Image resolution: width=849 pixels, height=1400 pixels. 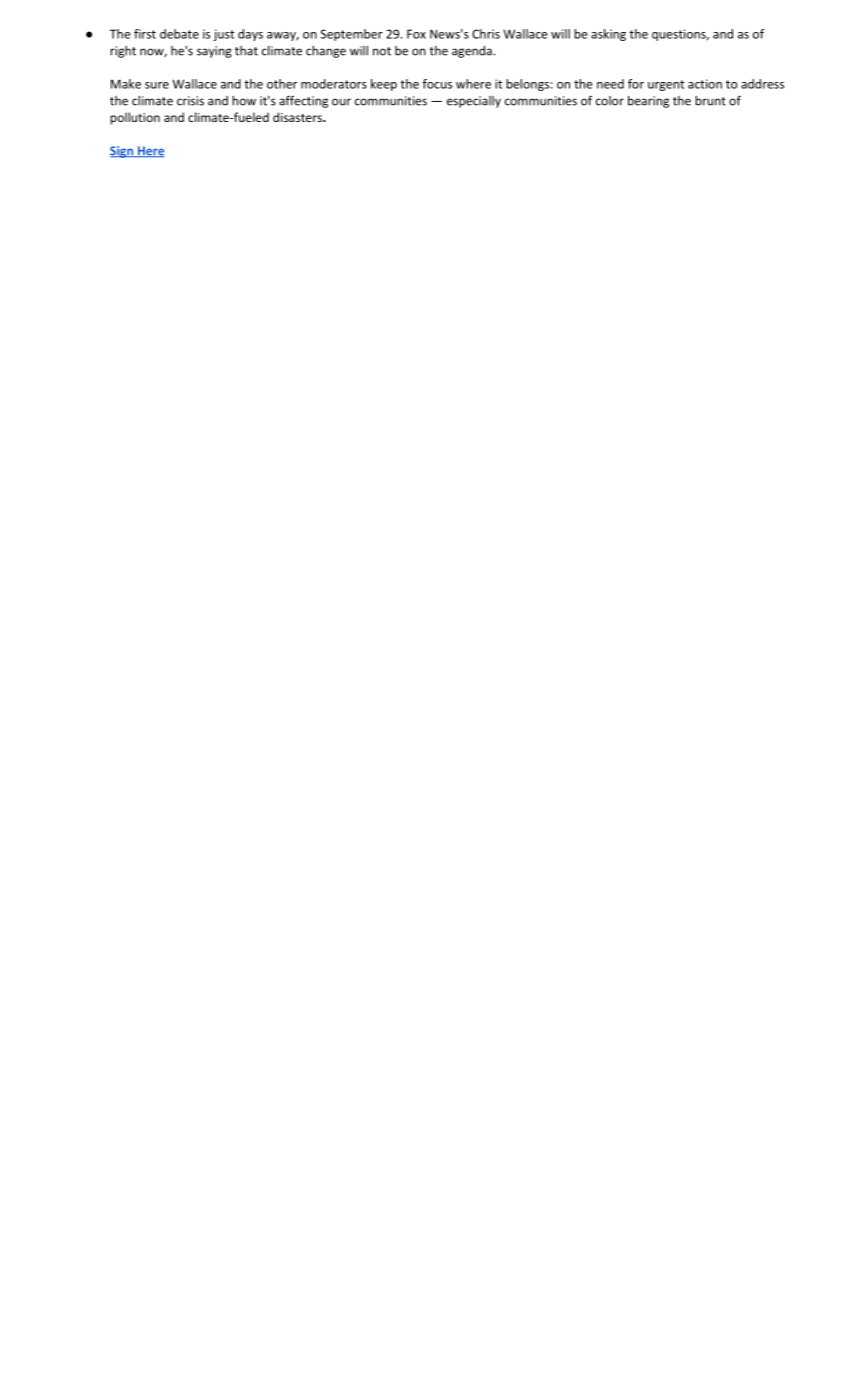 I want to click on Sign, so click(x=122, y=152).
